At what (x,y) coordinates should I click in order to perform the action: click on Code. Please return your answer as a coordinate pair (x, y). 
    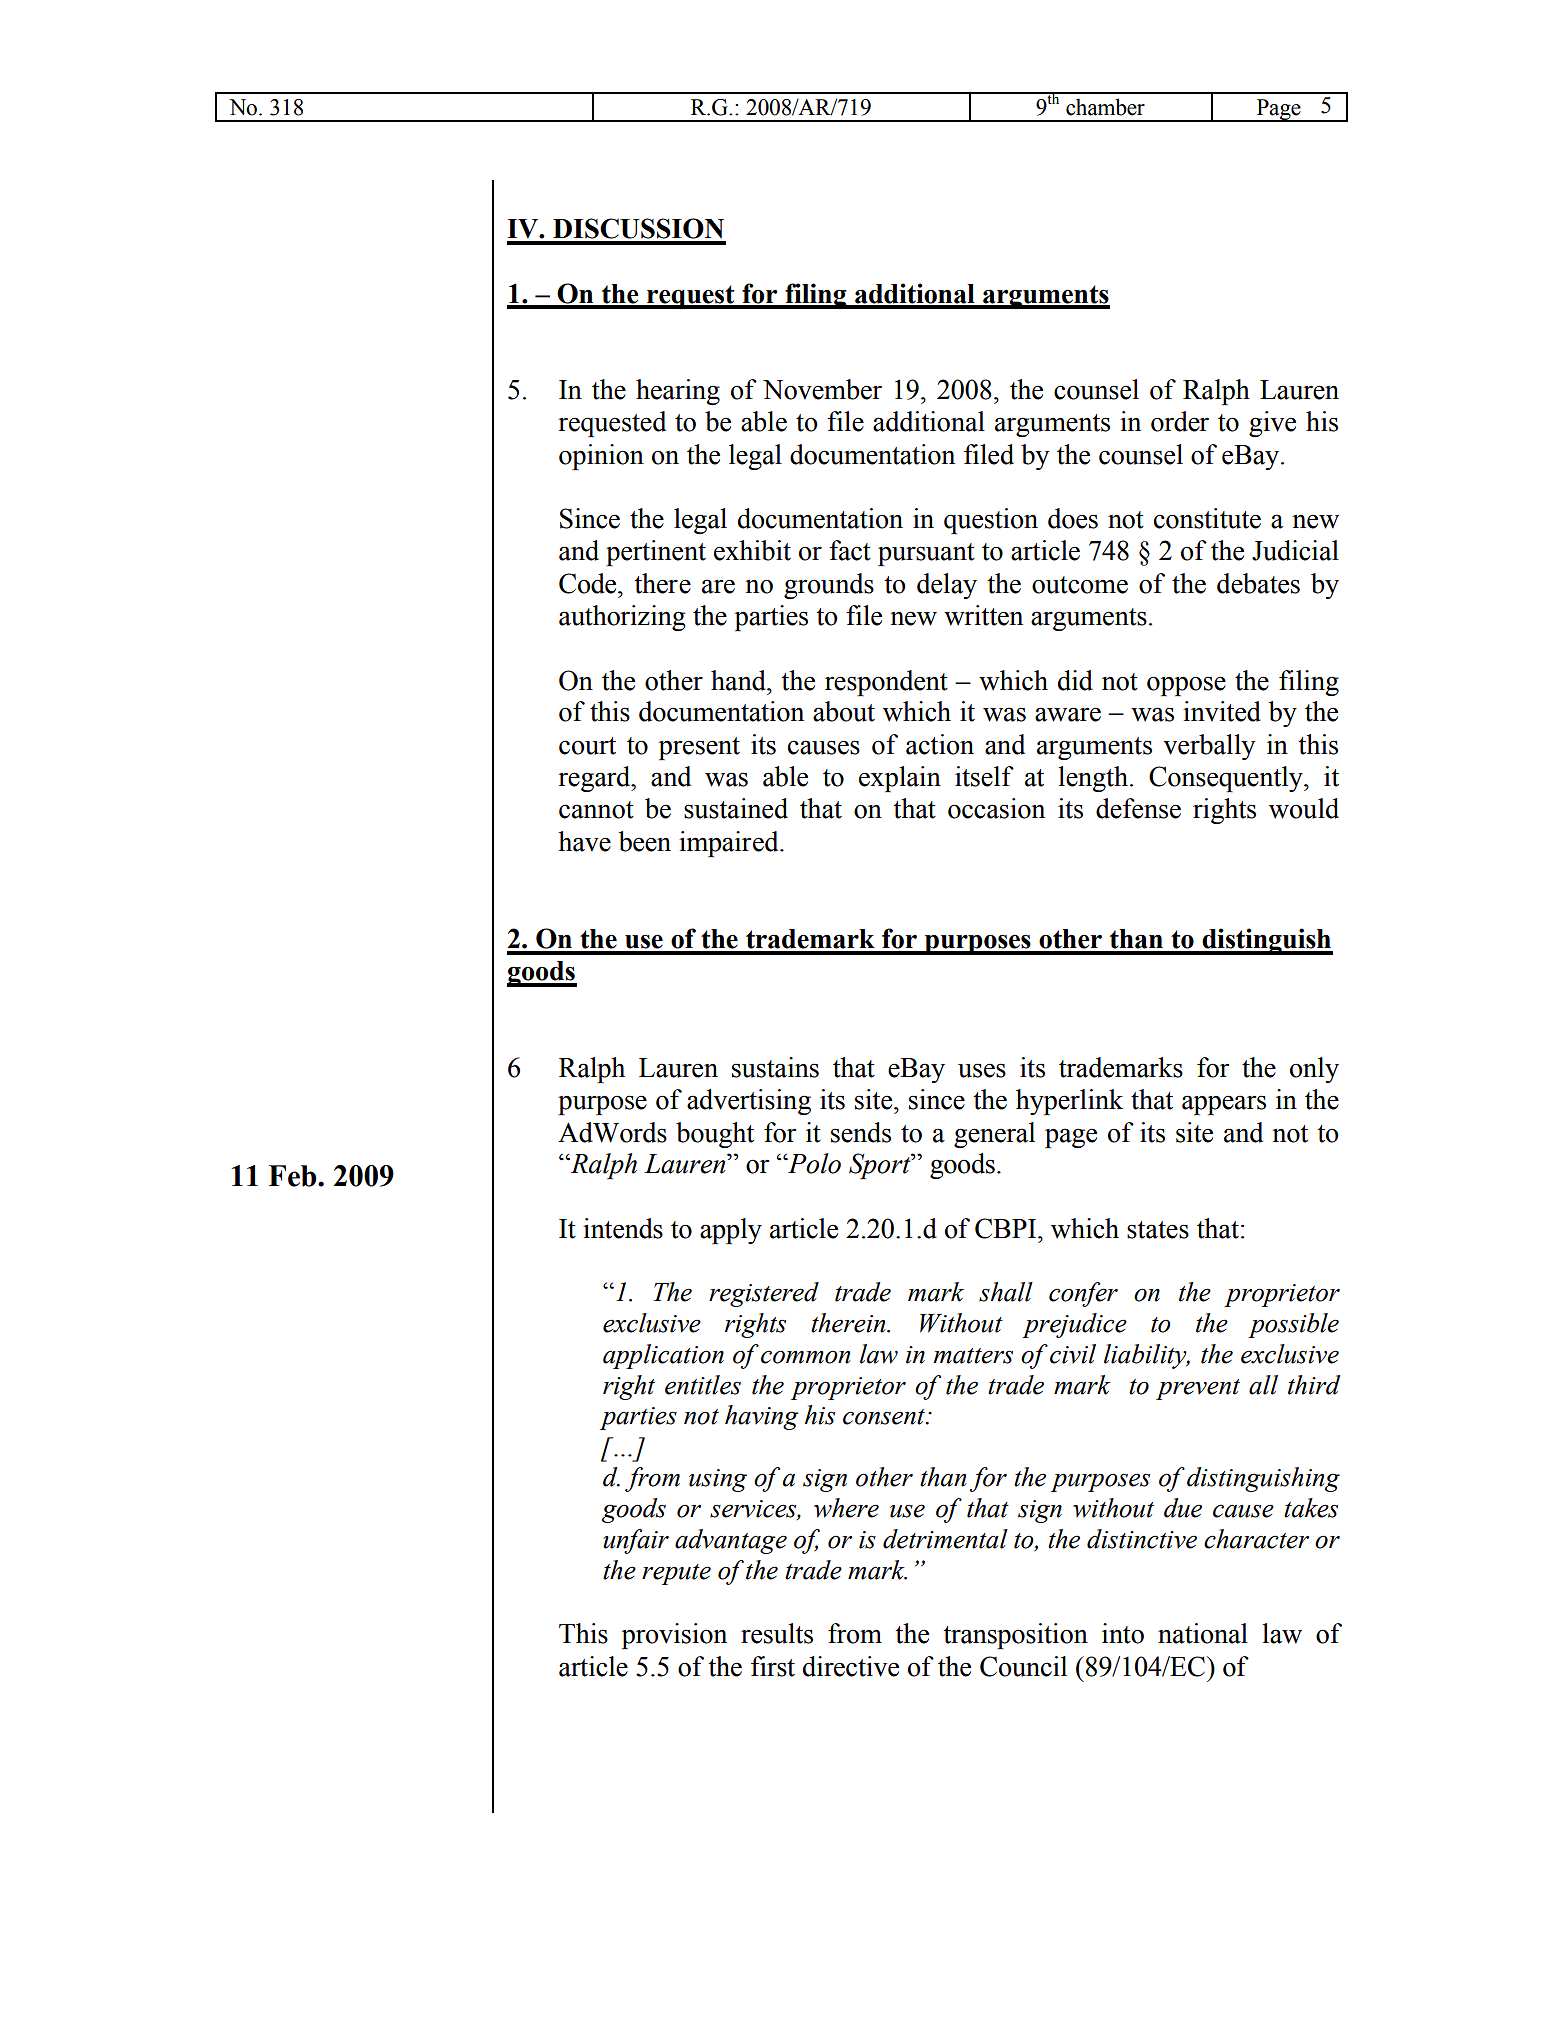
    Looking at the image, I should click on (589, 583).
